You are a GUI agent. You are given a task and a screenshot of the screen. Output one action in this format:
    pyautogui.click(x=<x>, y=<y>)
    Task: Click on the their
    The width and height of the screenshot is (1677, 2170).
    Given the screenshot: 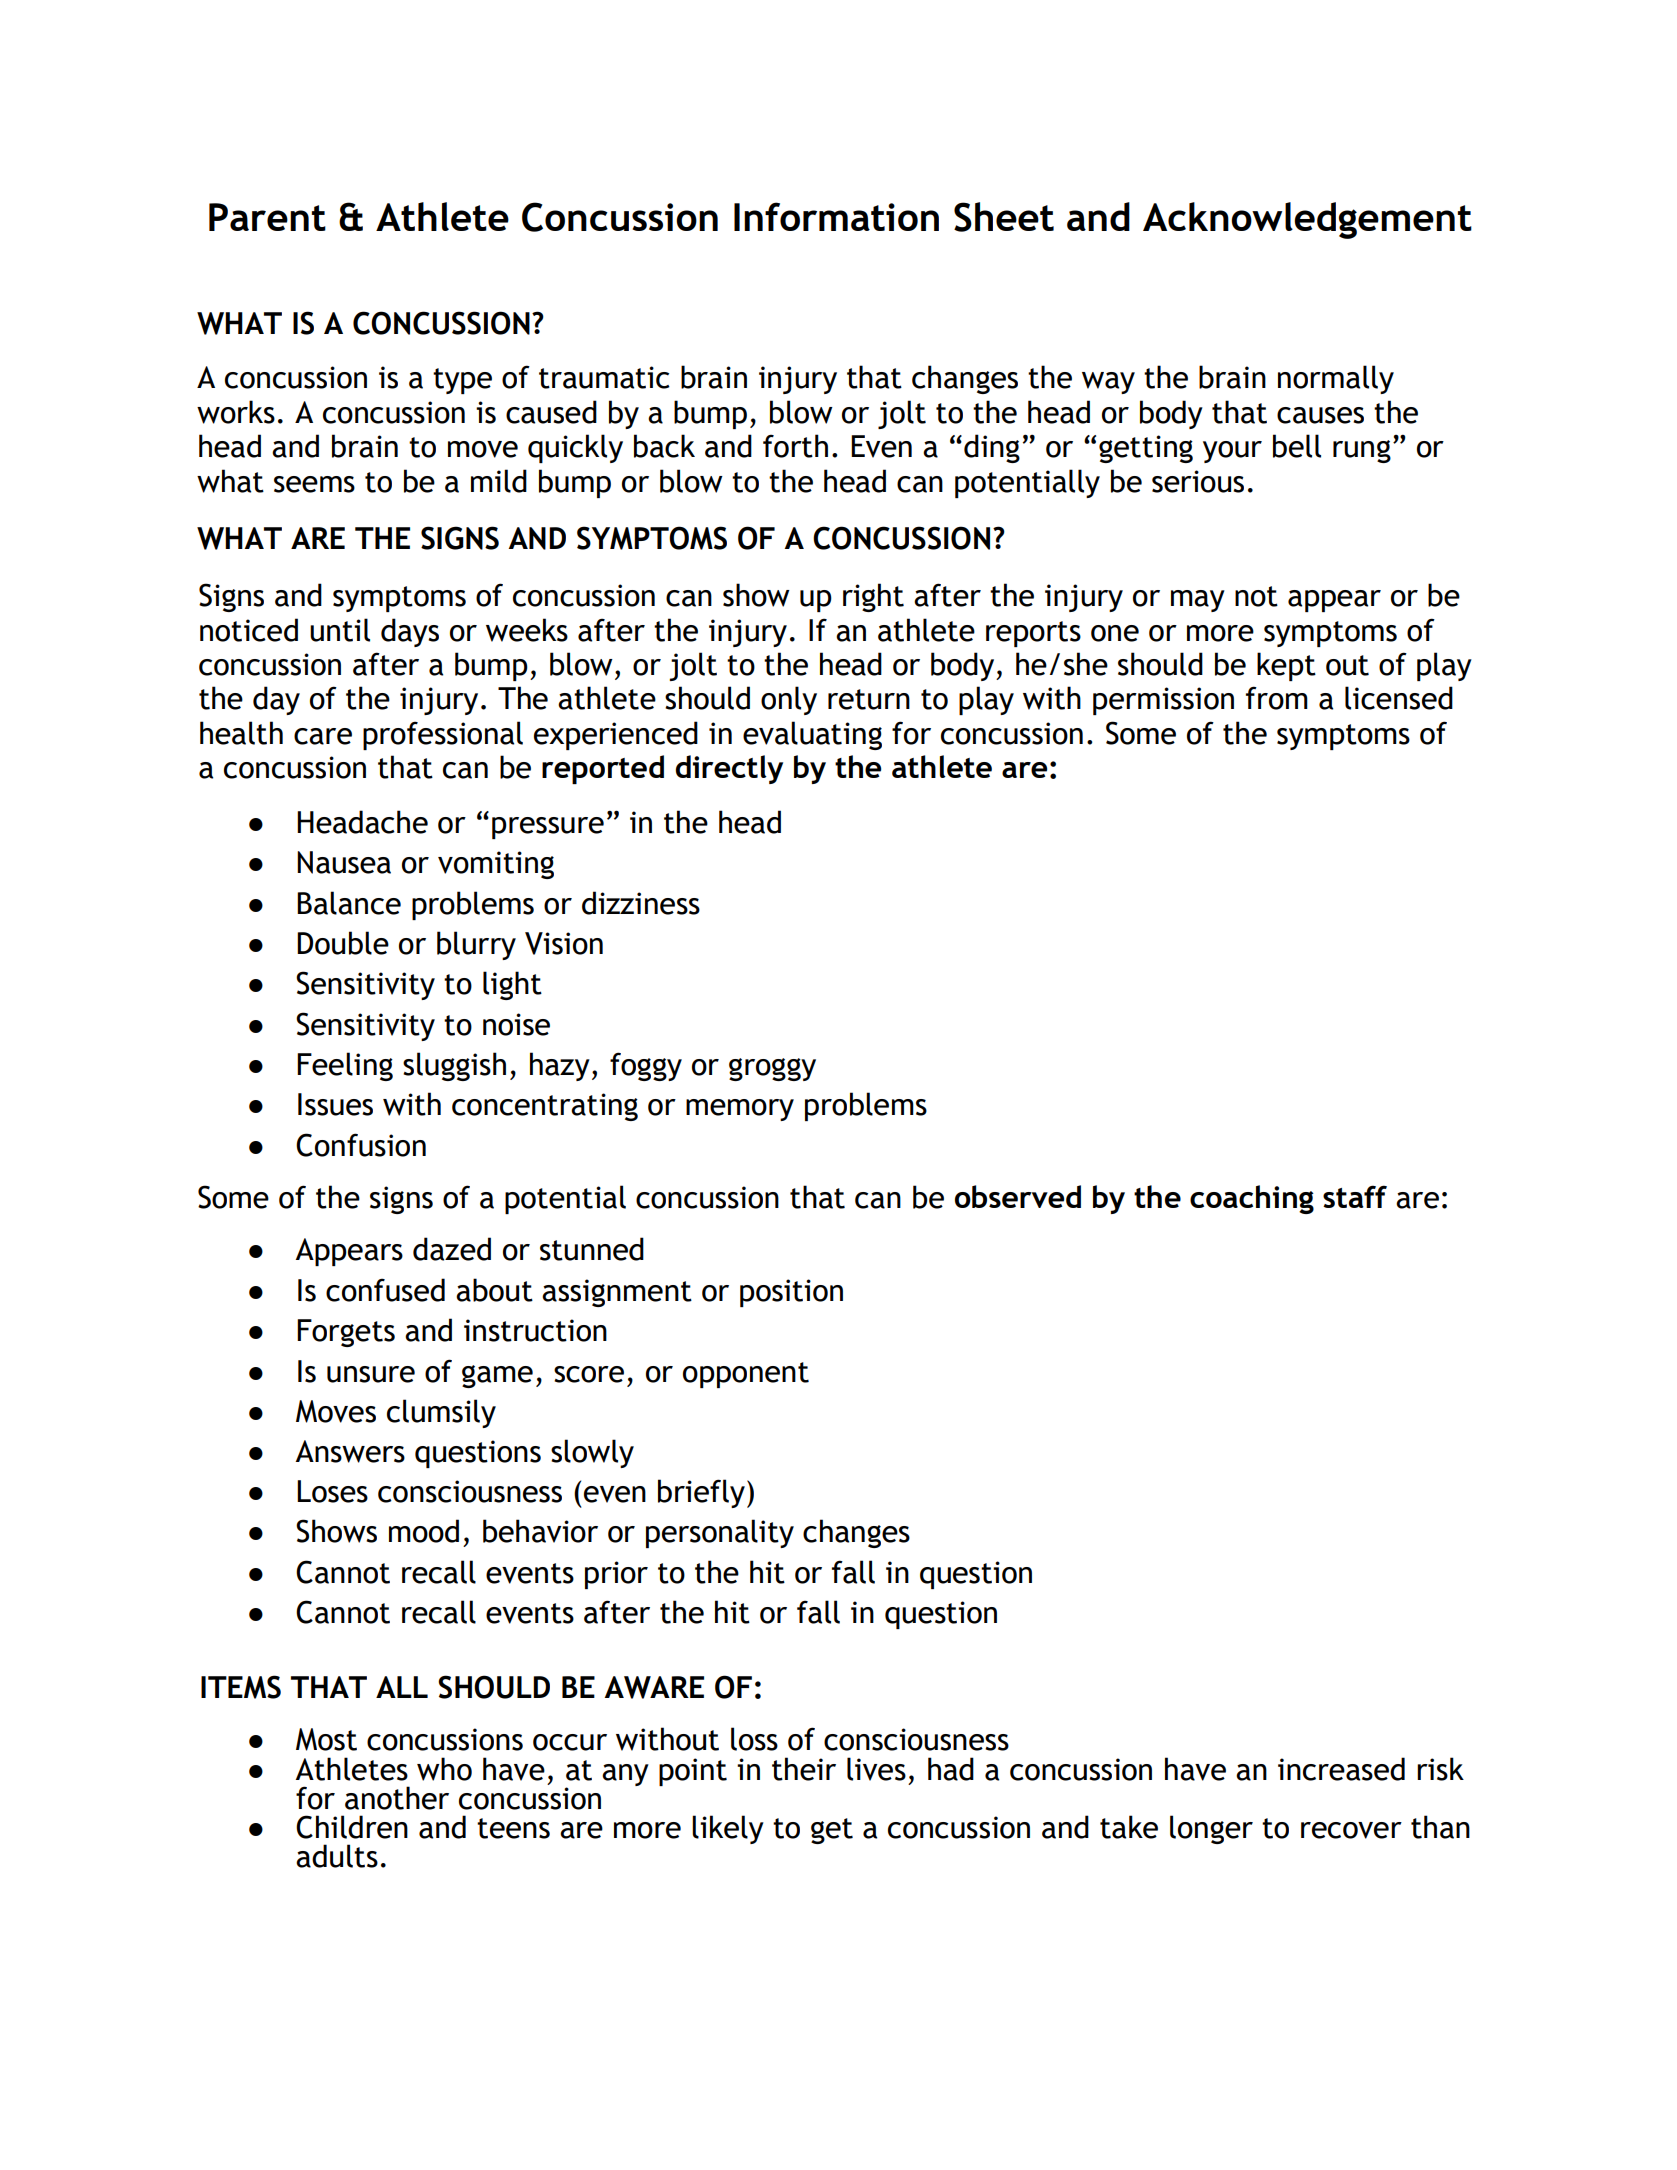 What is the action you would take?
    pyautogui.click(x=804, y=1769)
